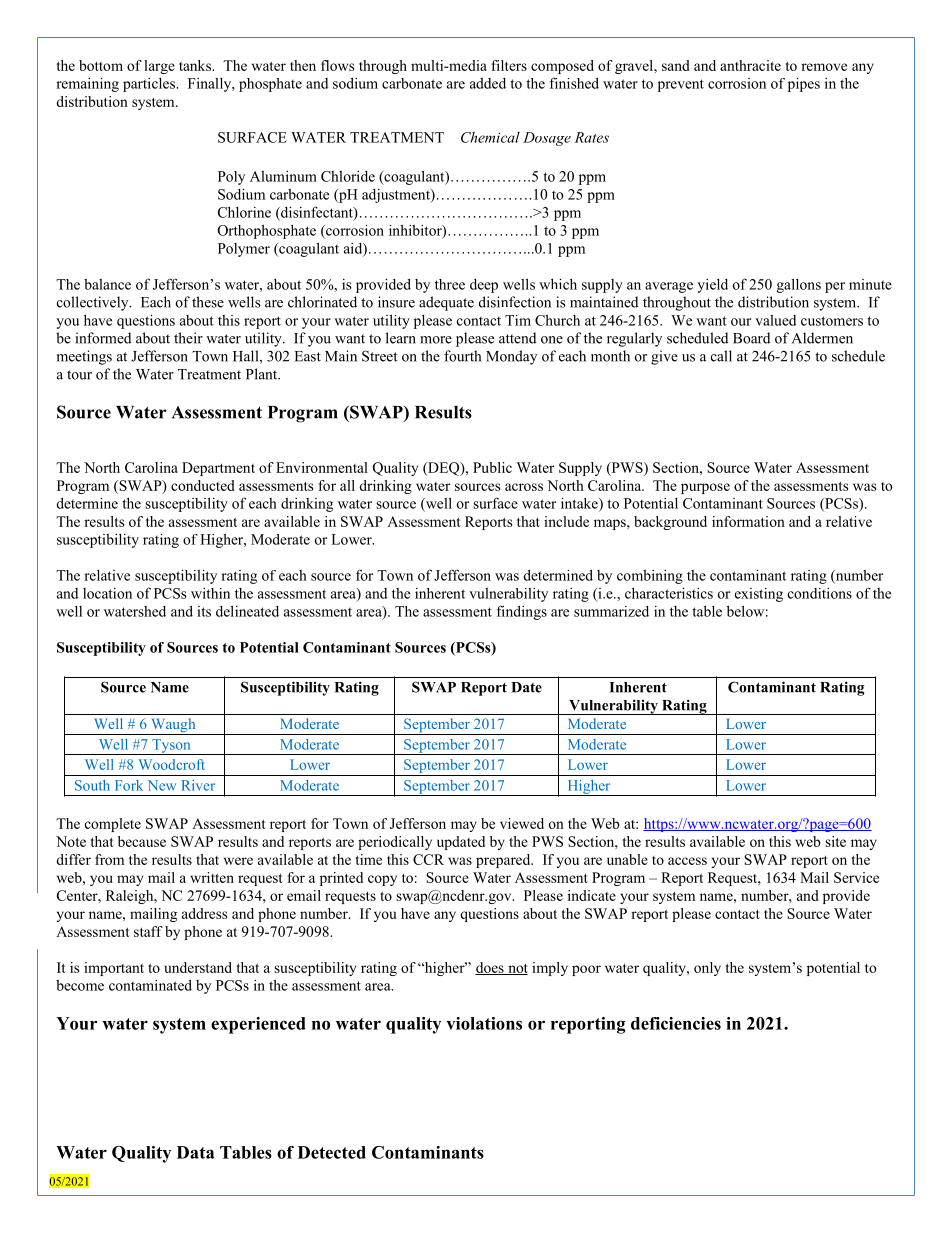  What do you see at coordinates (804, 84) in the screenshot?
I see `pipes` at bounding box center [804, 84].
